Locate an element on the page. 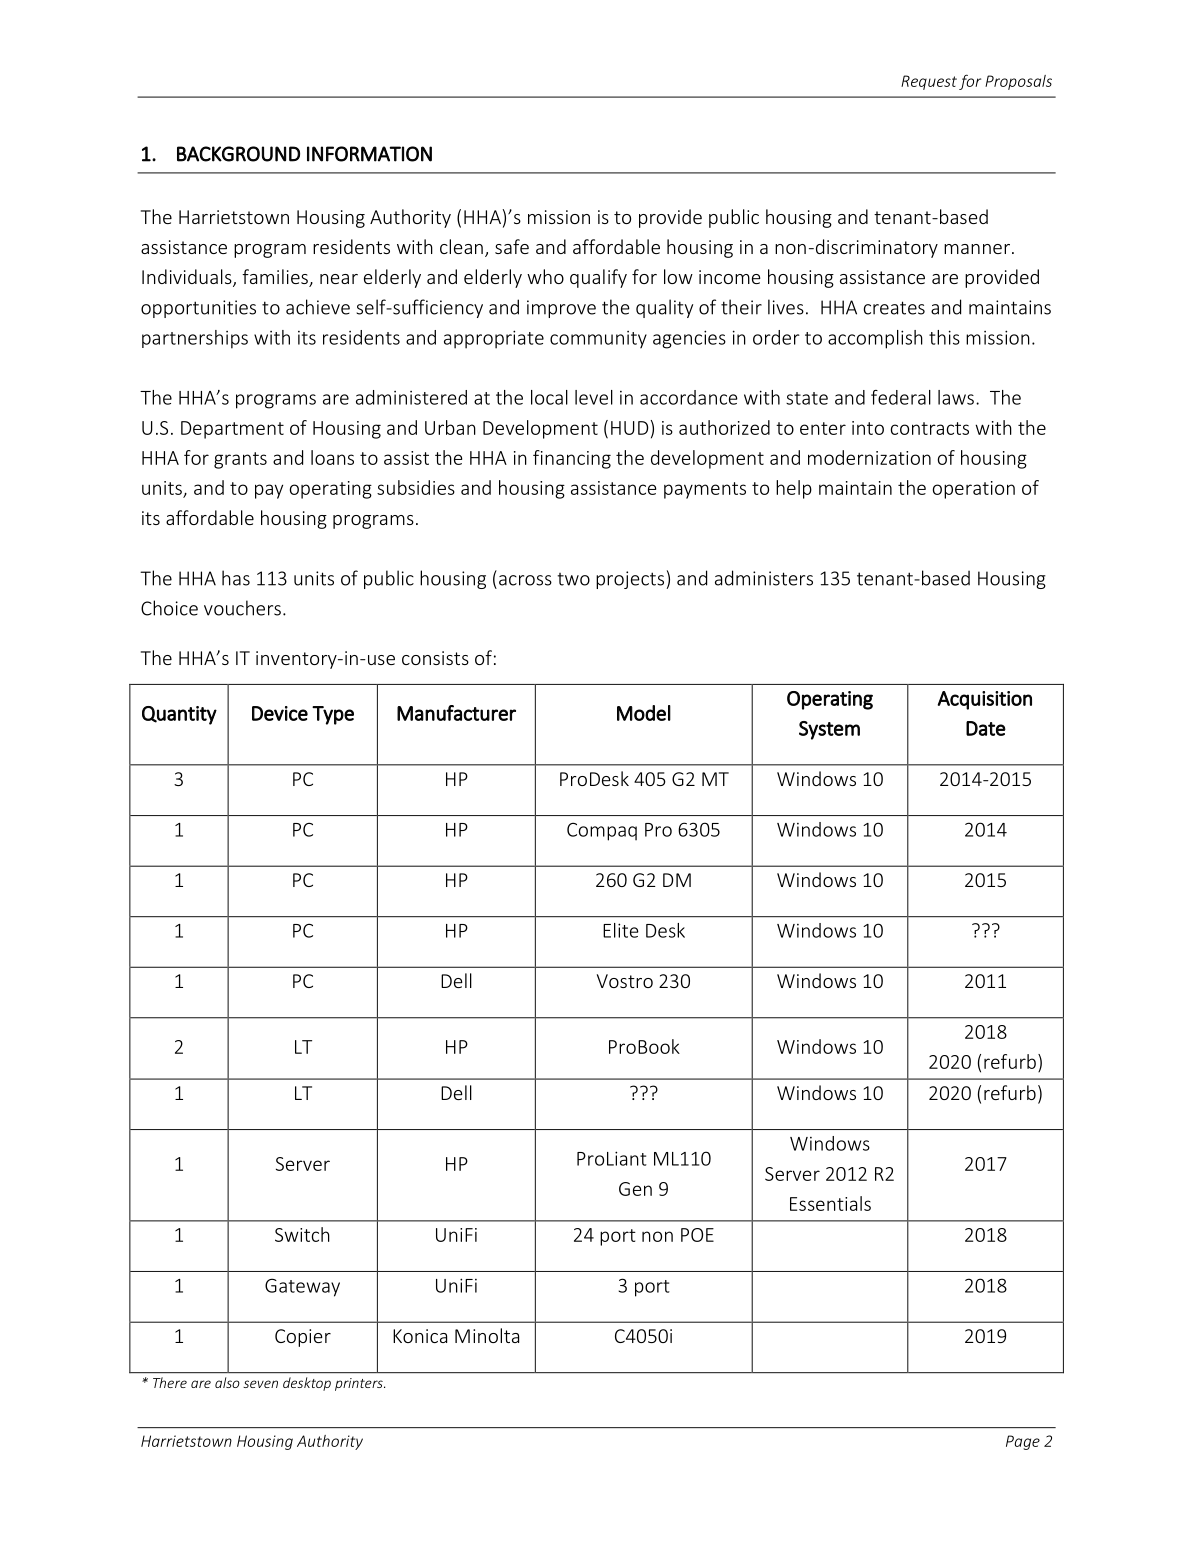 This page has height=1544, width=1193. seven is located at coordinates (260, 1384).
